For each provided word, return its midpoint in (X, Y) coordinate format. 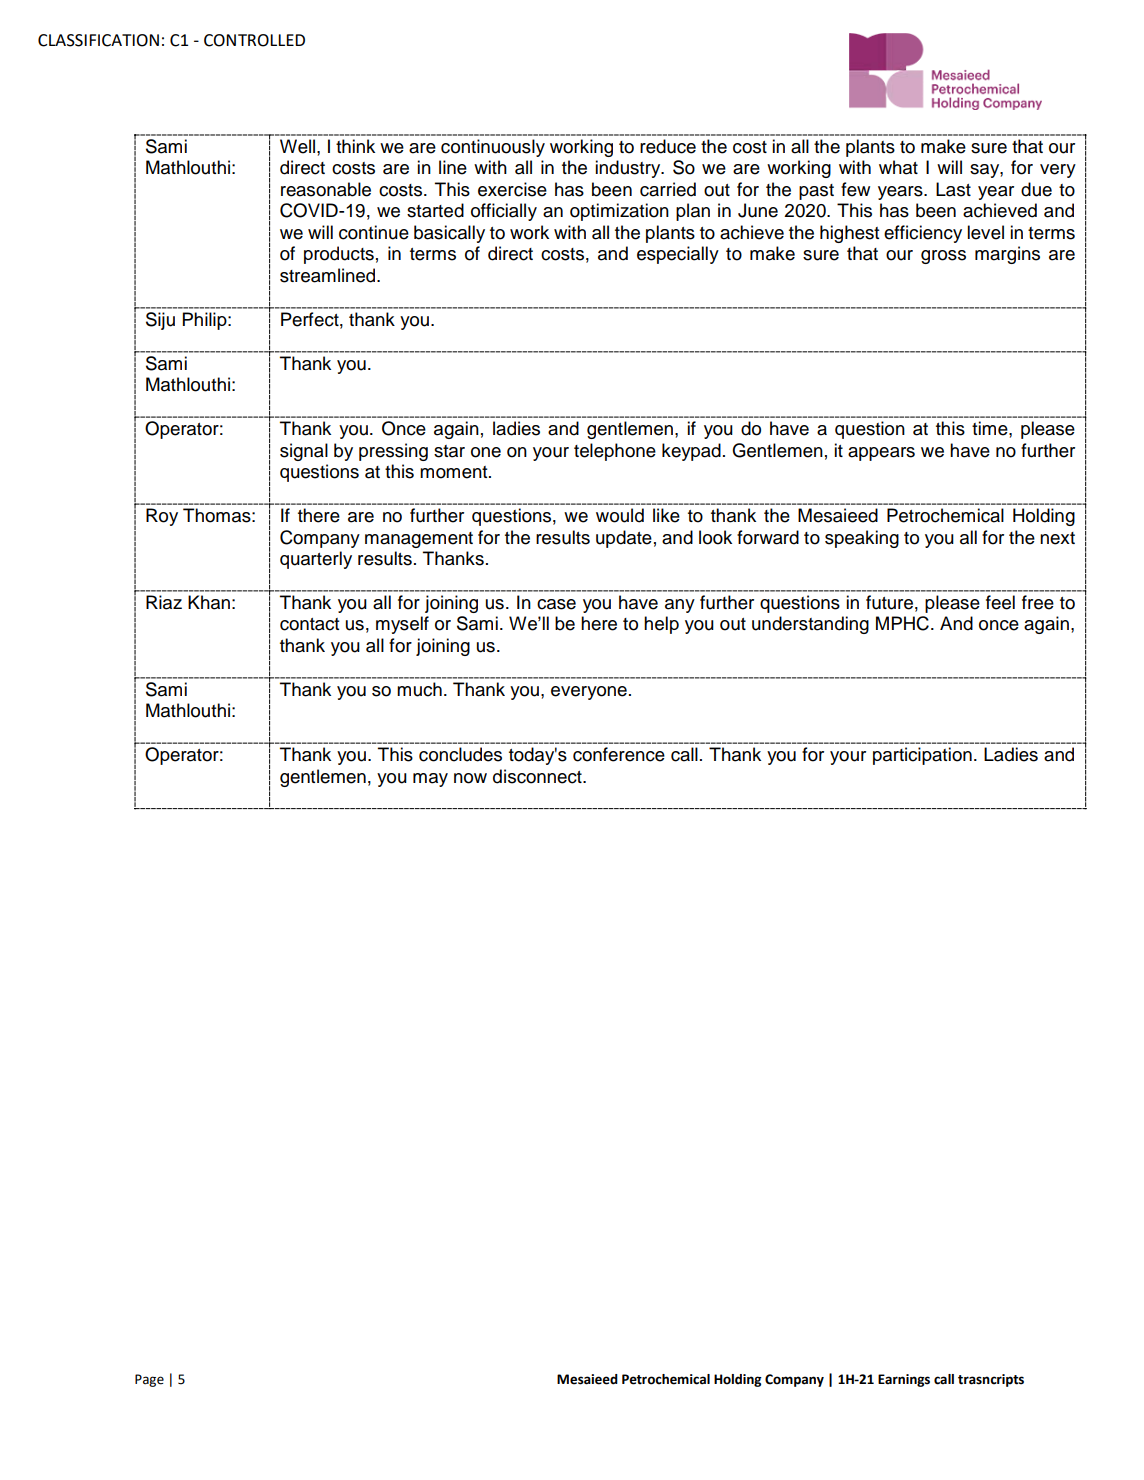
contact (309, 624)
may (430, 780)
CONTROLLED (254, 40)
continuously (493, 148)
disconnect (538, 776)
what (898, 167)
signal (304, 452)
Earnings (904, 1380)
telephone (615, 452)
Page (149, 1380)
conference (619, 754)
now (470, 778)
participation (922, 756)
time (991, 428)
